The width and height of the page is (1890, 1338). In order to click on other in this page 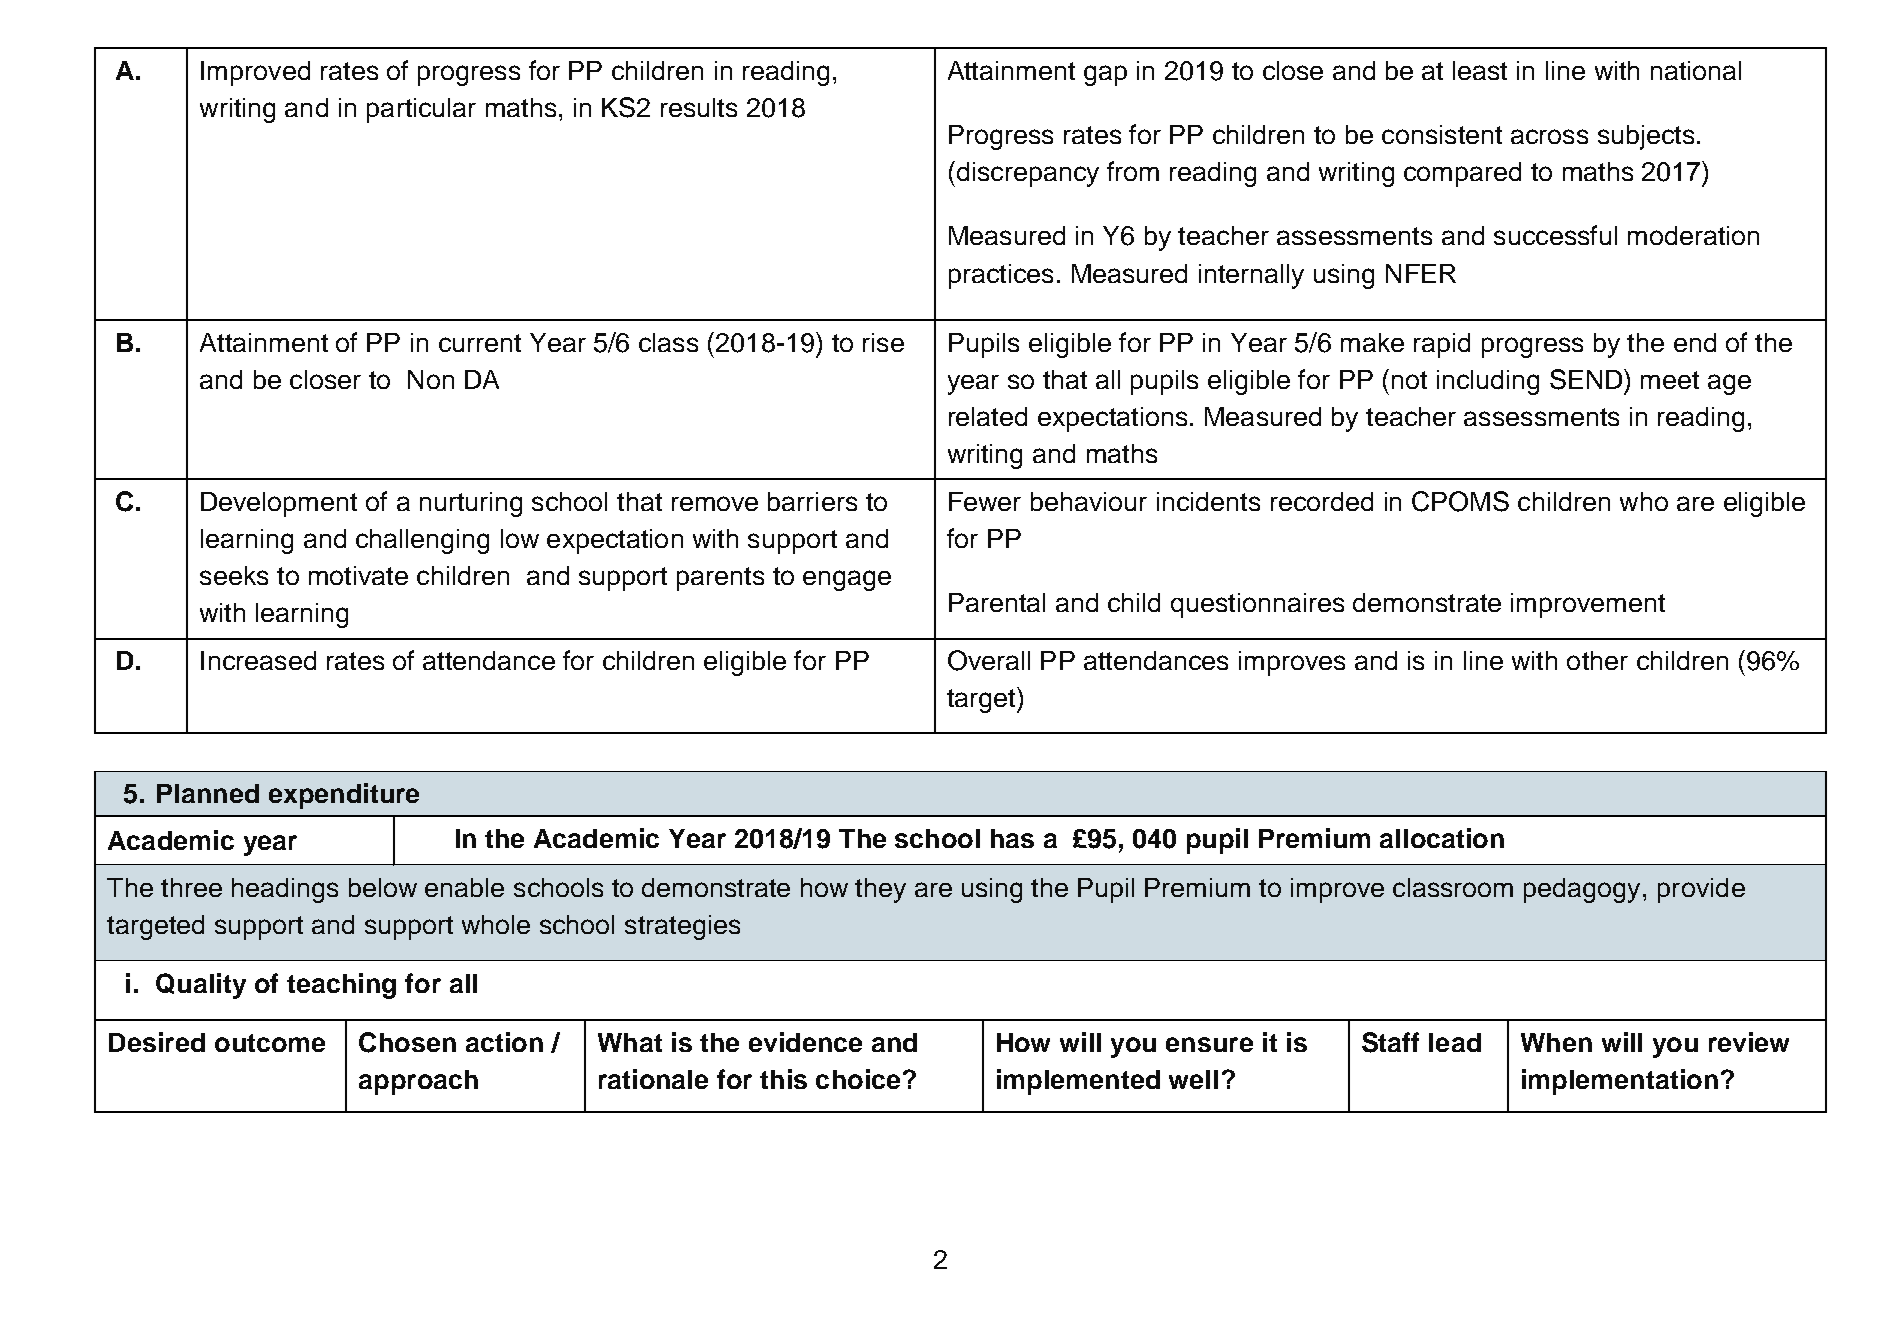, I will do `click(1597, 660)`.
